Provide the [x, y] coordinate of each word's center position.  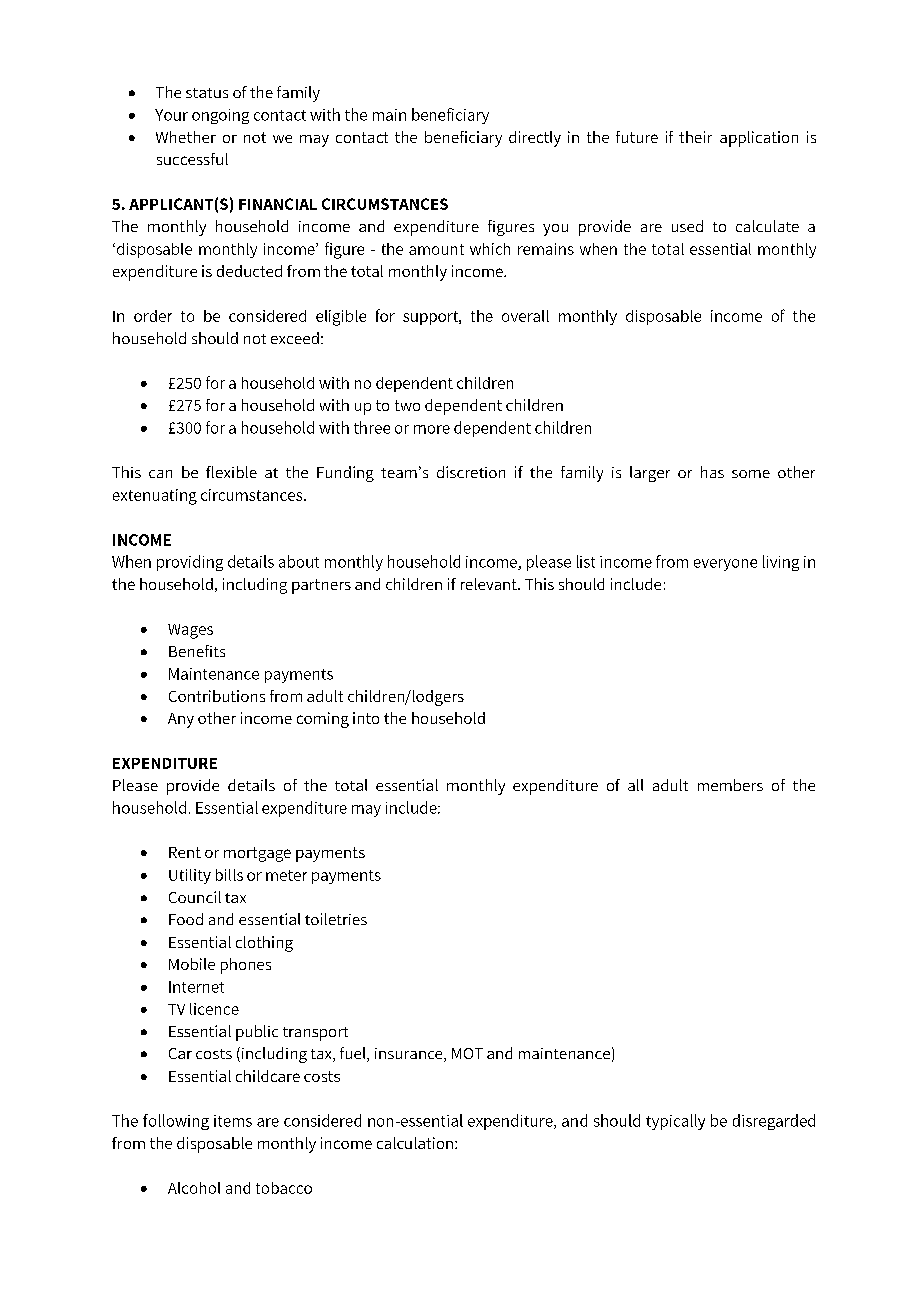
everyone [725, 565]
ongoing [220, 116]
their [695, 137]
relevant [490, 584]
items [233, 1121]
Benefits [197, 651]
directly [535, 139]
